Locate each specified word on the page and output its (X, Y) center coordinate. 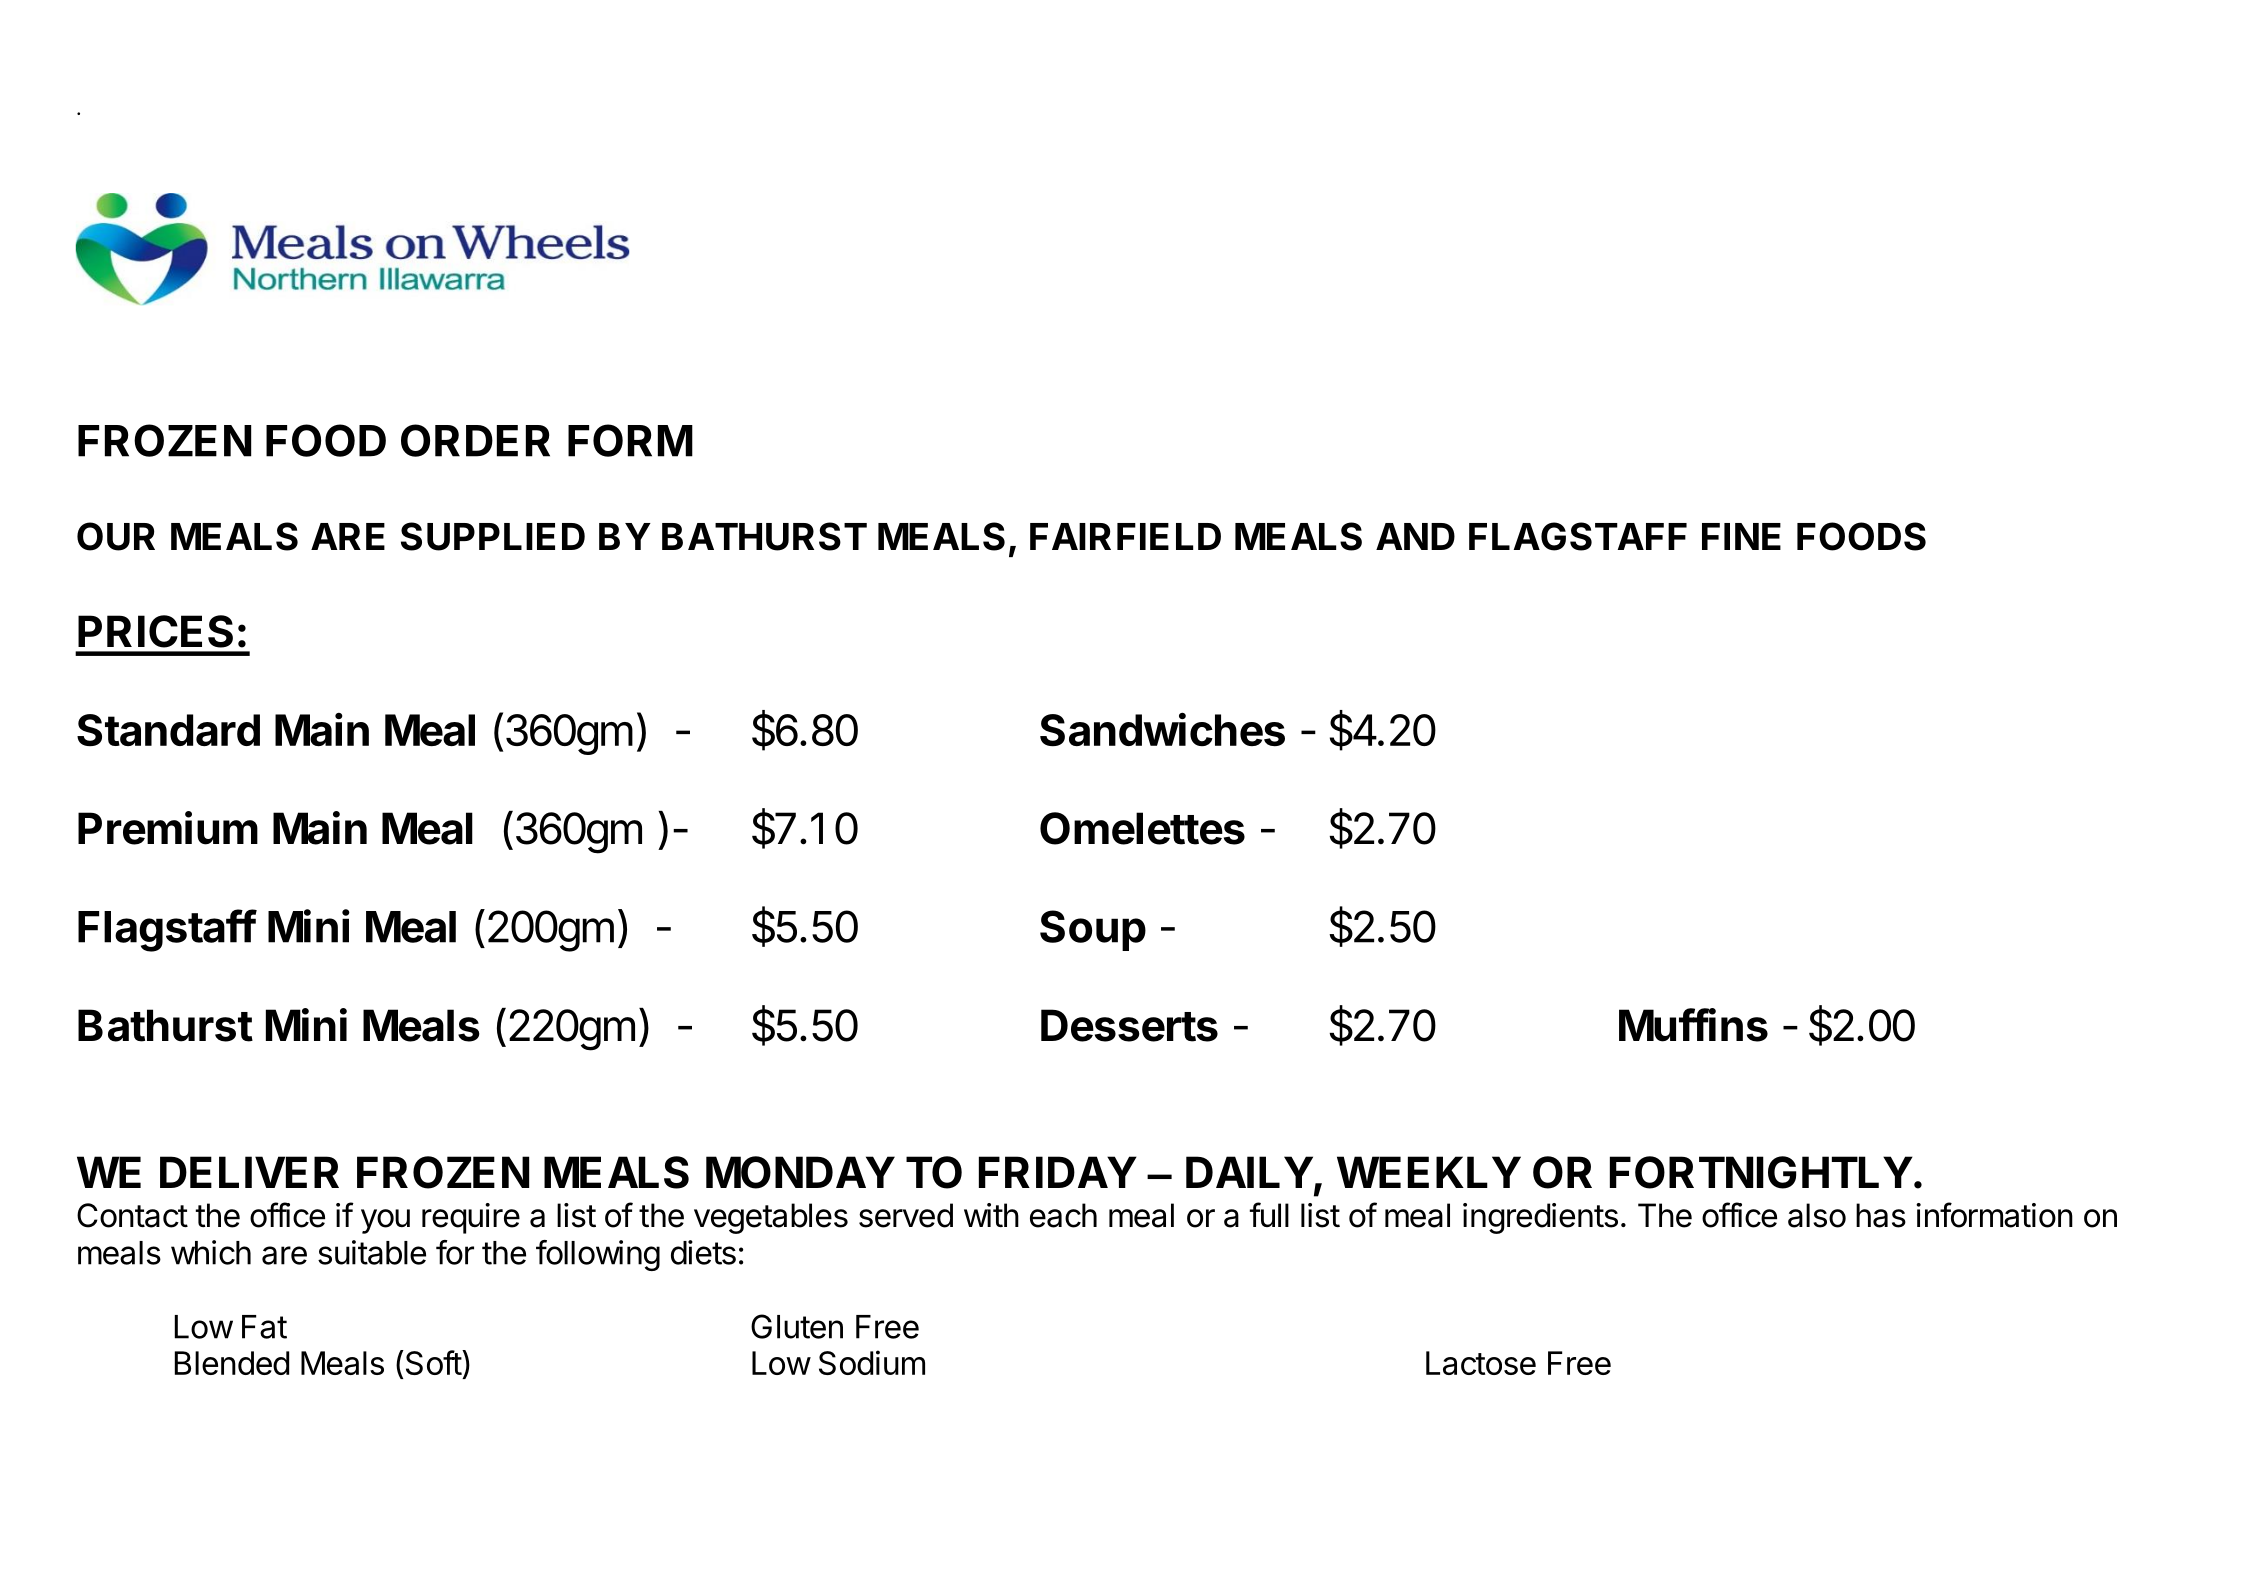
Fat (264, 1327)
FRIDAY (1058, 1172)
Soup (1093, 930)
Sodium (872, 1362)
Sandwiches (1162, 729)
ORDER (475, 440)
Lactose (1481, 1363)
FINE (1741, 536)
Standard (168, 730)
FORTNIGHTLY (1761, 1172)
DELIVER (249, 1172)
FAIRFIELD (1125, 536)
